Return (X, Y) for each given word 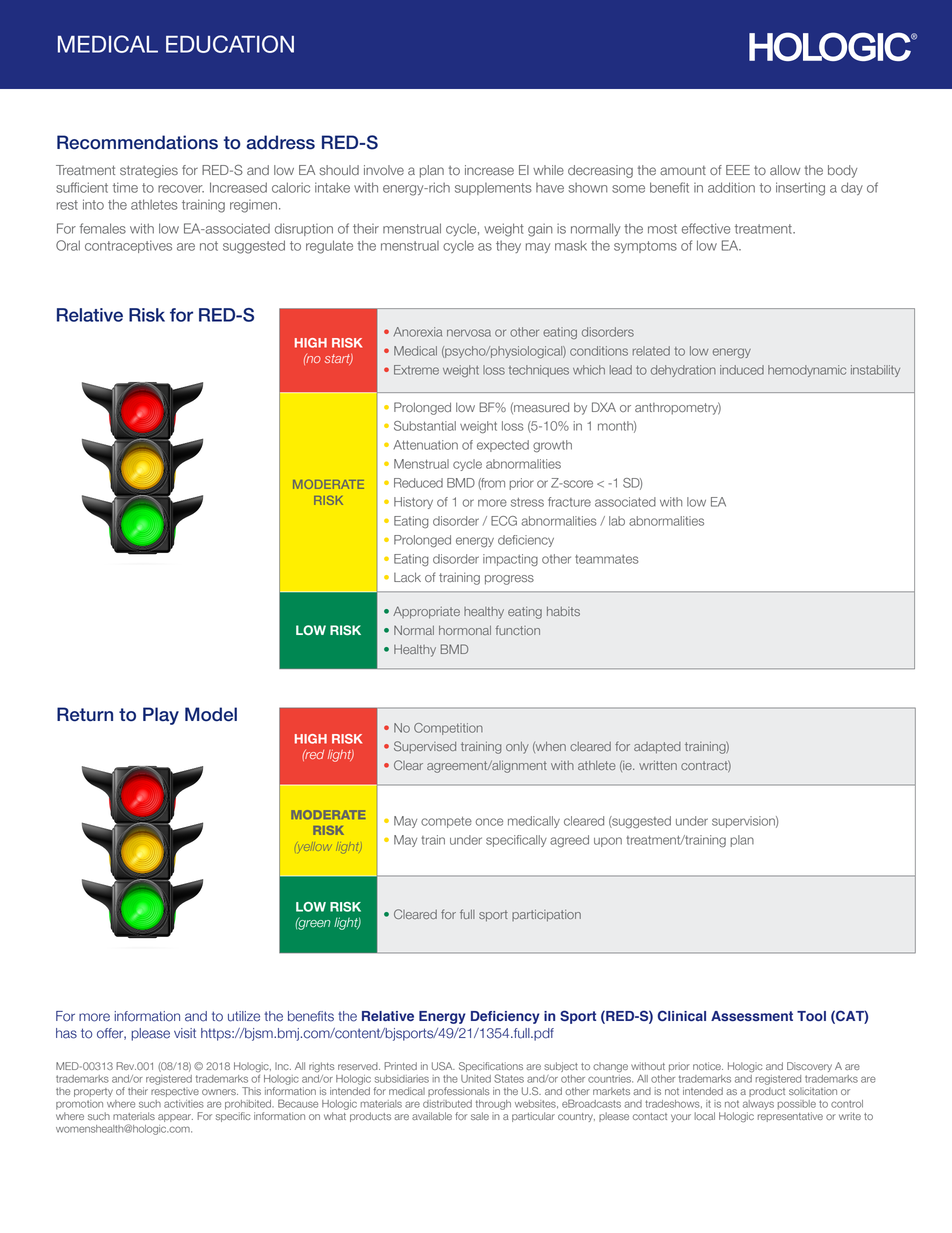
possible (797, 1104)
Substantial (425, 426)
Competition (448, 729)
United (476, 1079)
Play (161, 716)
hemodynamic (807, 371)
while (548, 170)
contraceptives (128, 246)
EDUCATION (230, 44)
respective (175, 1092)
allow (785, 170)
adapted (657, 748)
